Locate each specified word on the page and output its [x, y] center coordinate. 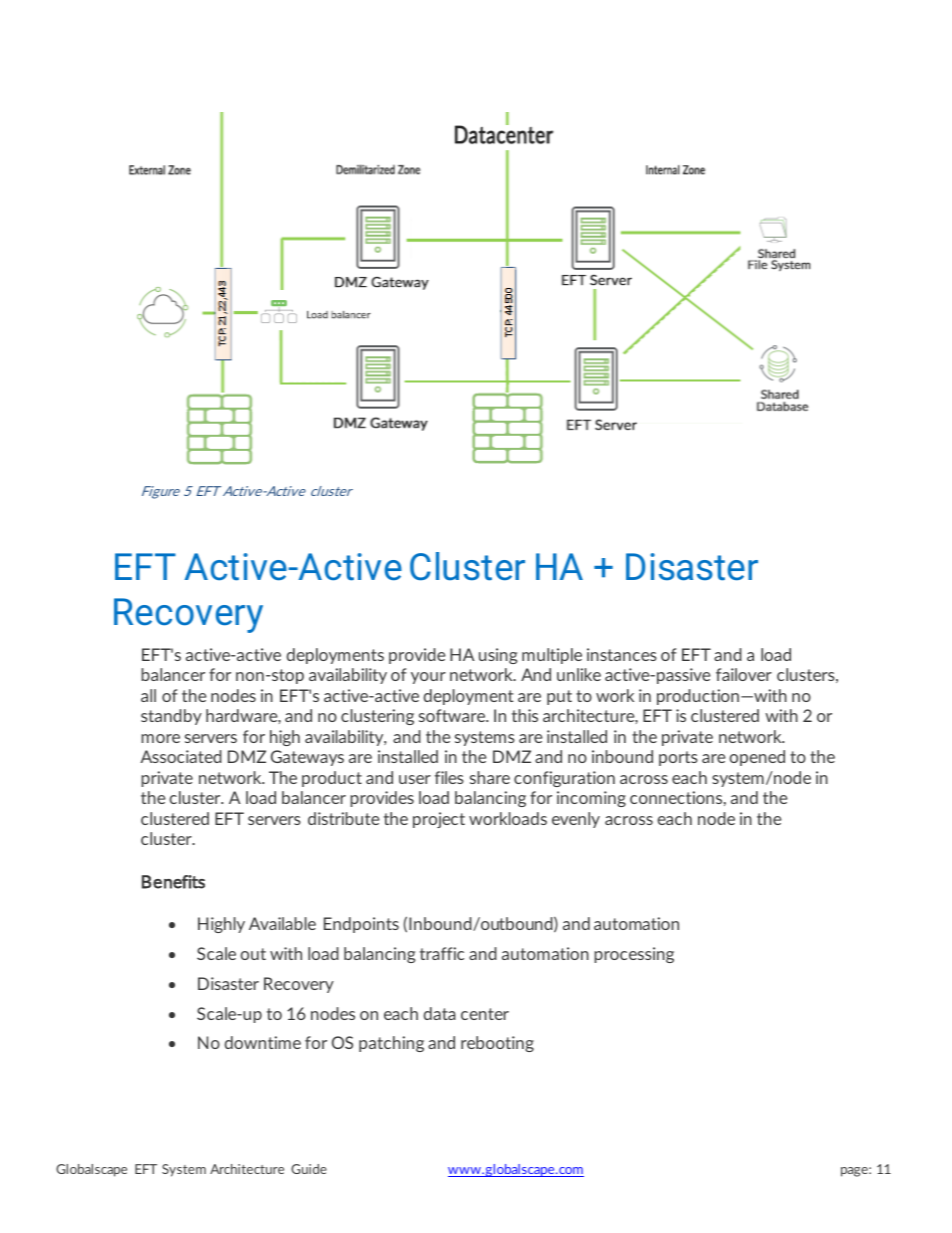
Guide [309, 1169]
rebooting [497, 1044]
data [440, 1013]
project [439, 820]
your [428, 678]
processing [634, 955]
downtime [263, 1042]
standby [171, 717]
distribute [344, 818]
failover [744, 674]
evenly [576, 820]
